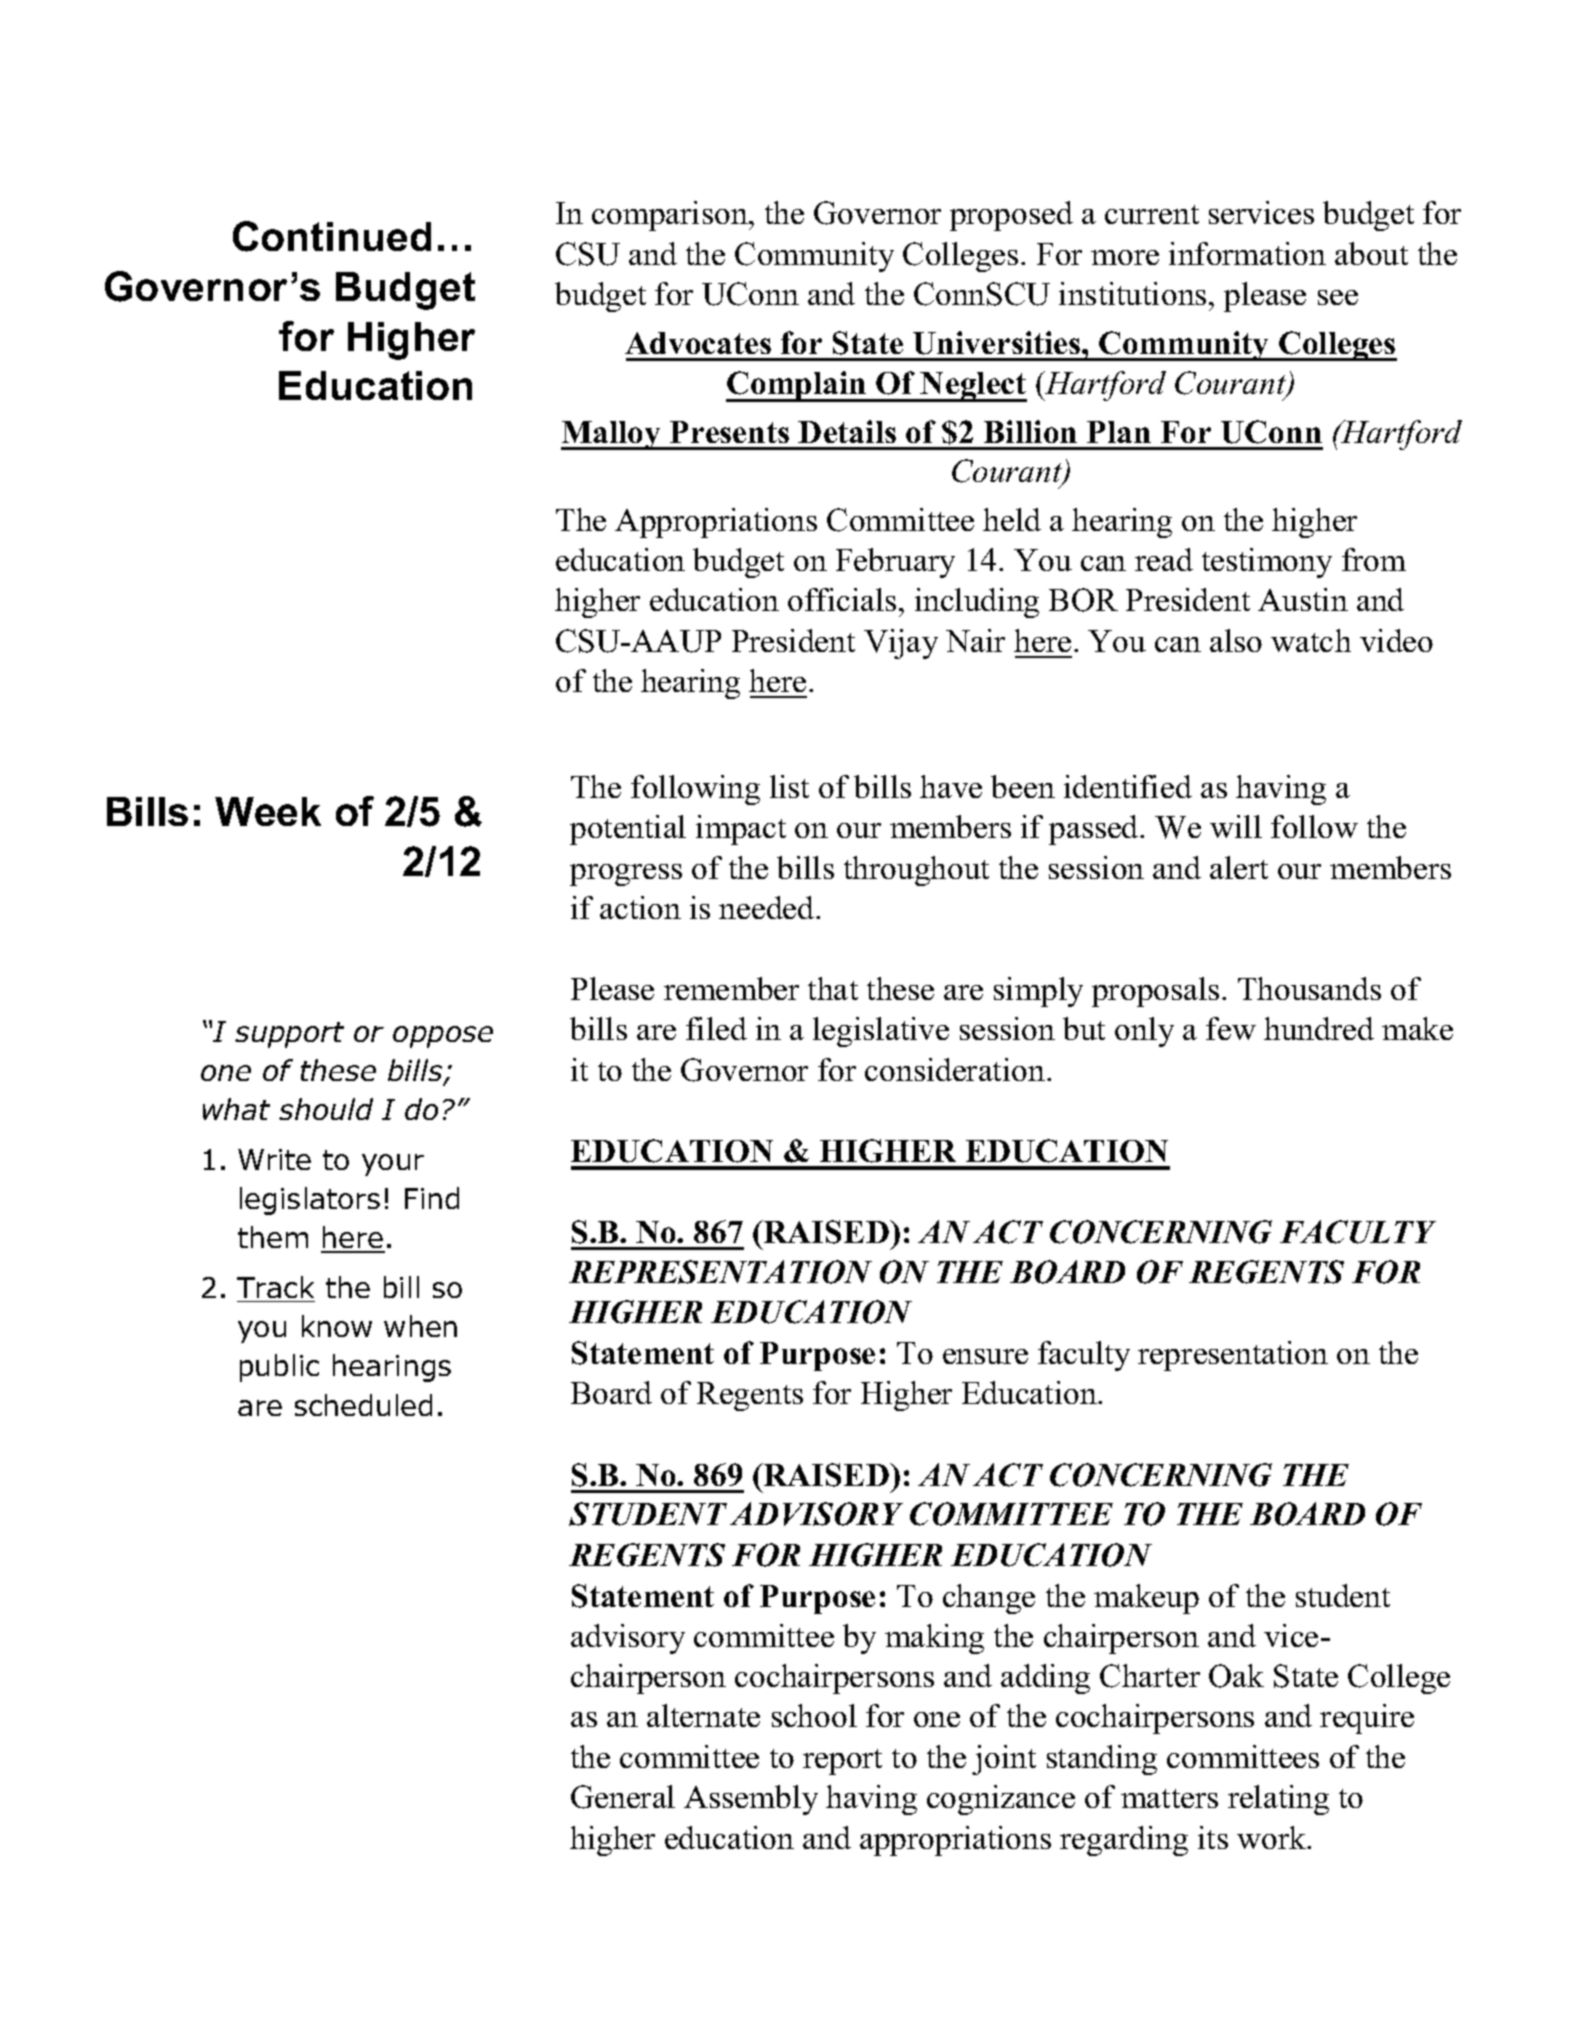 This image has height=2039, width=1575. I want to click on relating, so click(1278, 1800).
